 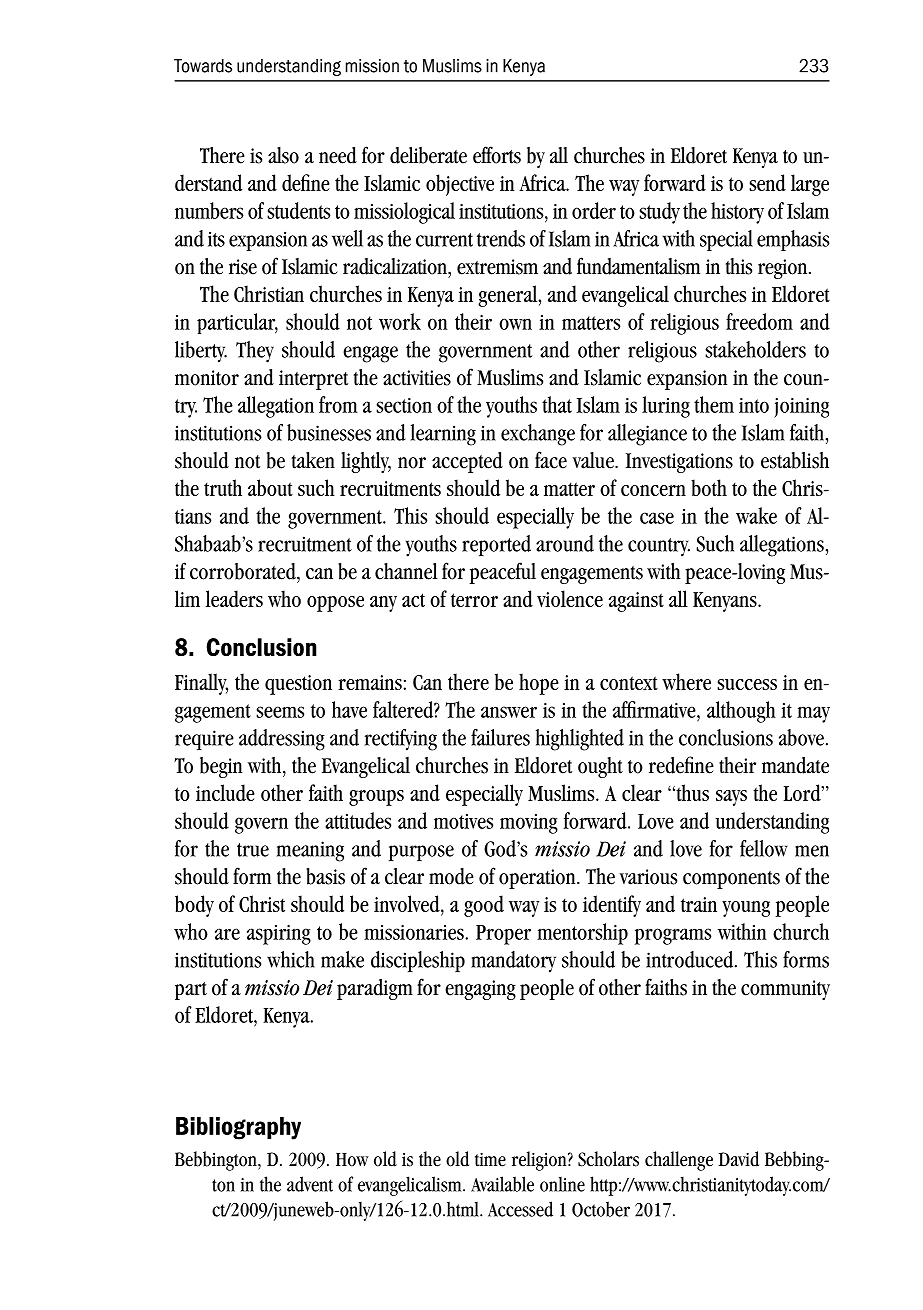 What do you see at coordinates (255, 352) in the page?
I see `They` at bounding box center [255, 352].
